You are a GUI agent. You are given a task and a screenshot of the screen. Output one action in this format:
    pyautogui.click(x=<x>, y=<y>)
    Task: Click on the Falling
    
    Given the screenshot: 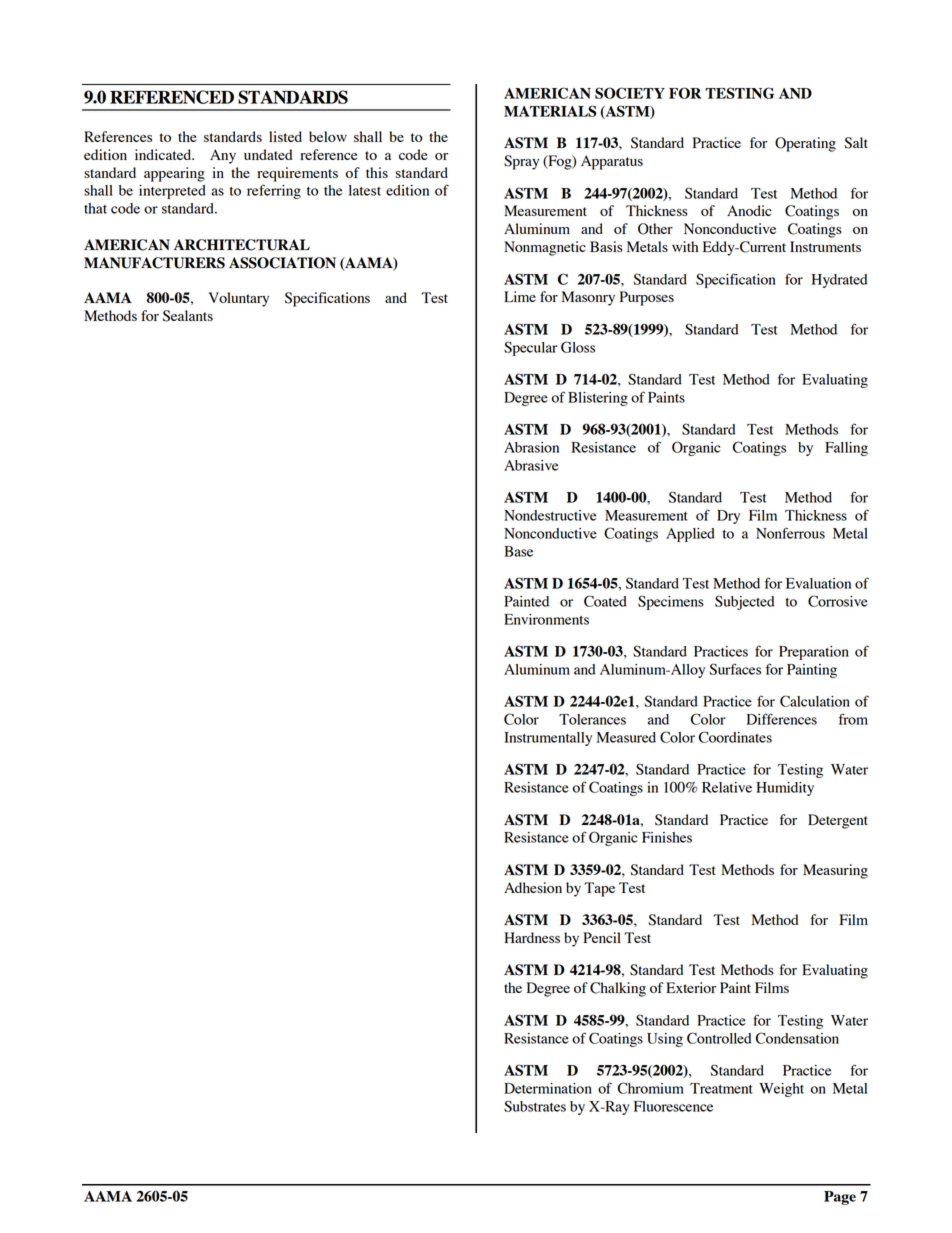 What is the action you would take?
    pyautogui.click(x=846, y=449)
